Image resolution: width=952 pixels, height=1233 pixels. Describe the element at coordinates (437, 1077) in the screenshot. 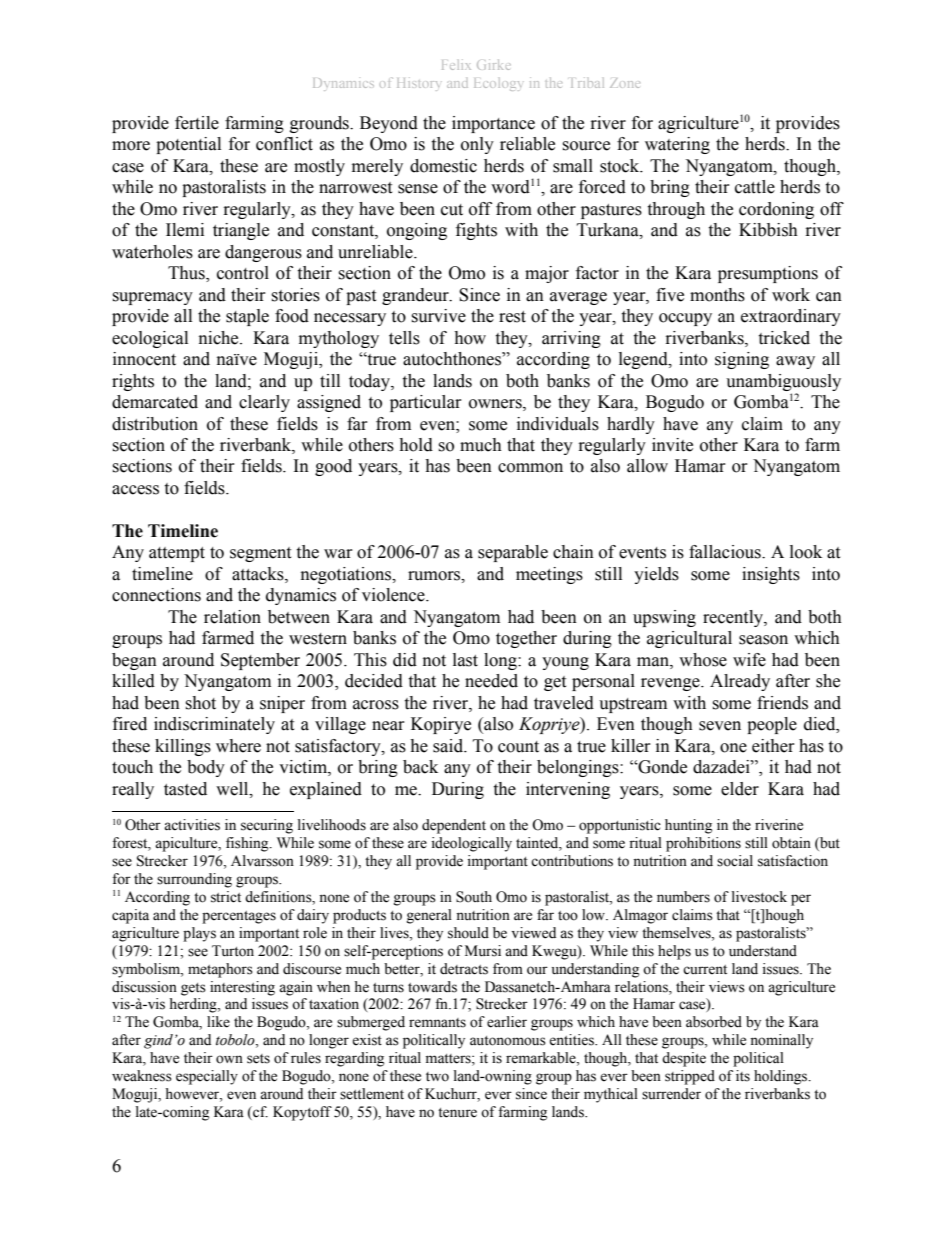

I see `two` at that location.
